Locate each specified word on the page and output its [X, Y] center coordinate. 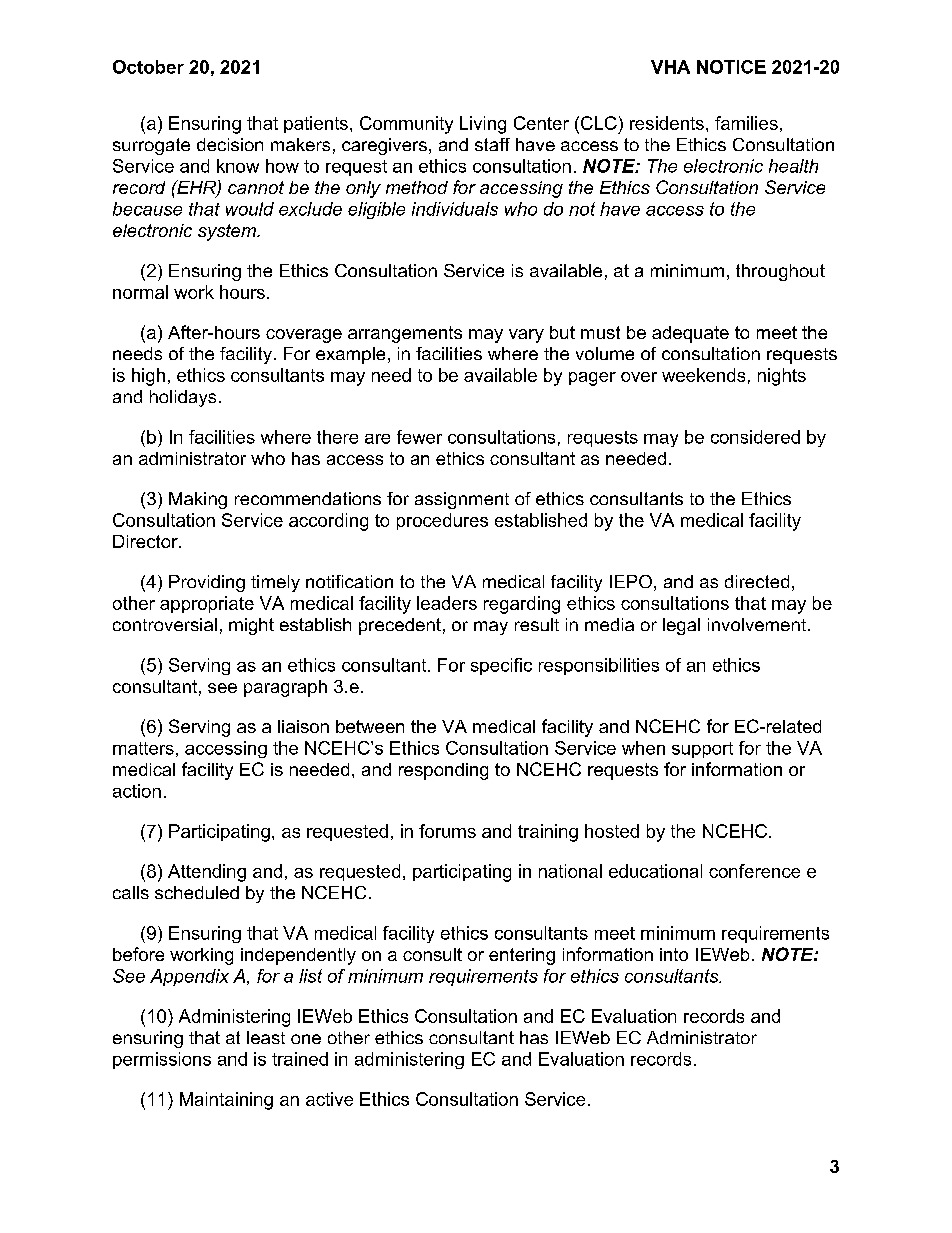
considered [755, 437]
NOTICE [731, 67]
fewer [419, 437]
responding [443, 771]
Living [483, 125]
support [702, 750]
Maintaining [226, 1101]
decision [230, 144]
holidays [183, 398]
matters [143, 748]
